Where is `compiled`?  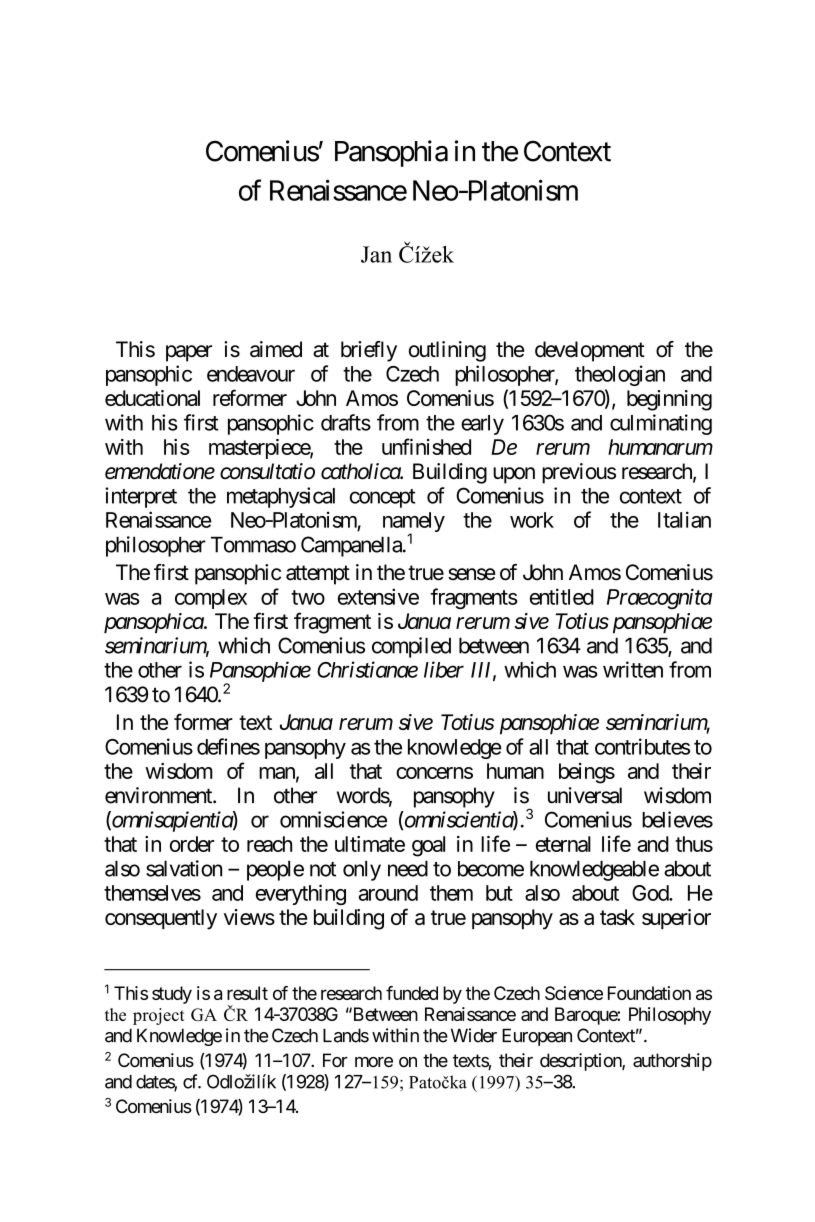
compiled is located at coordinates (411, 647).
